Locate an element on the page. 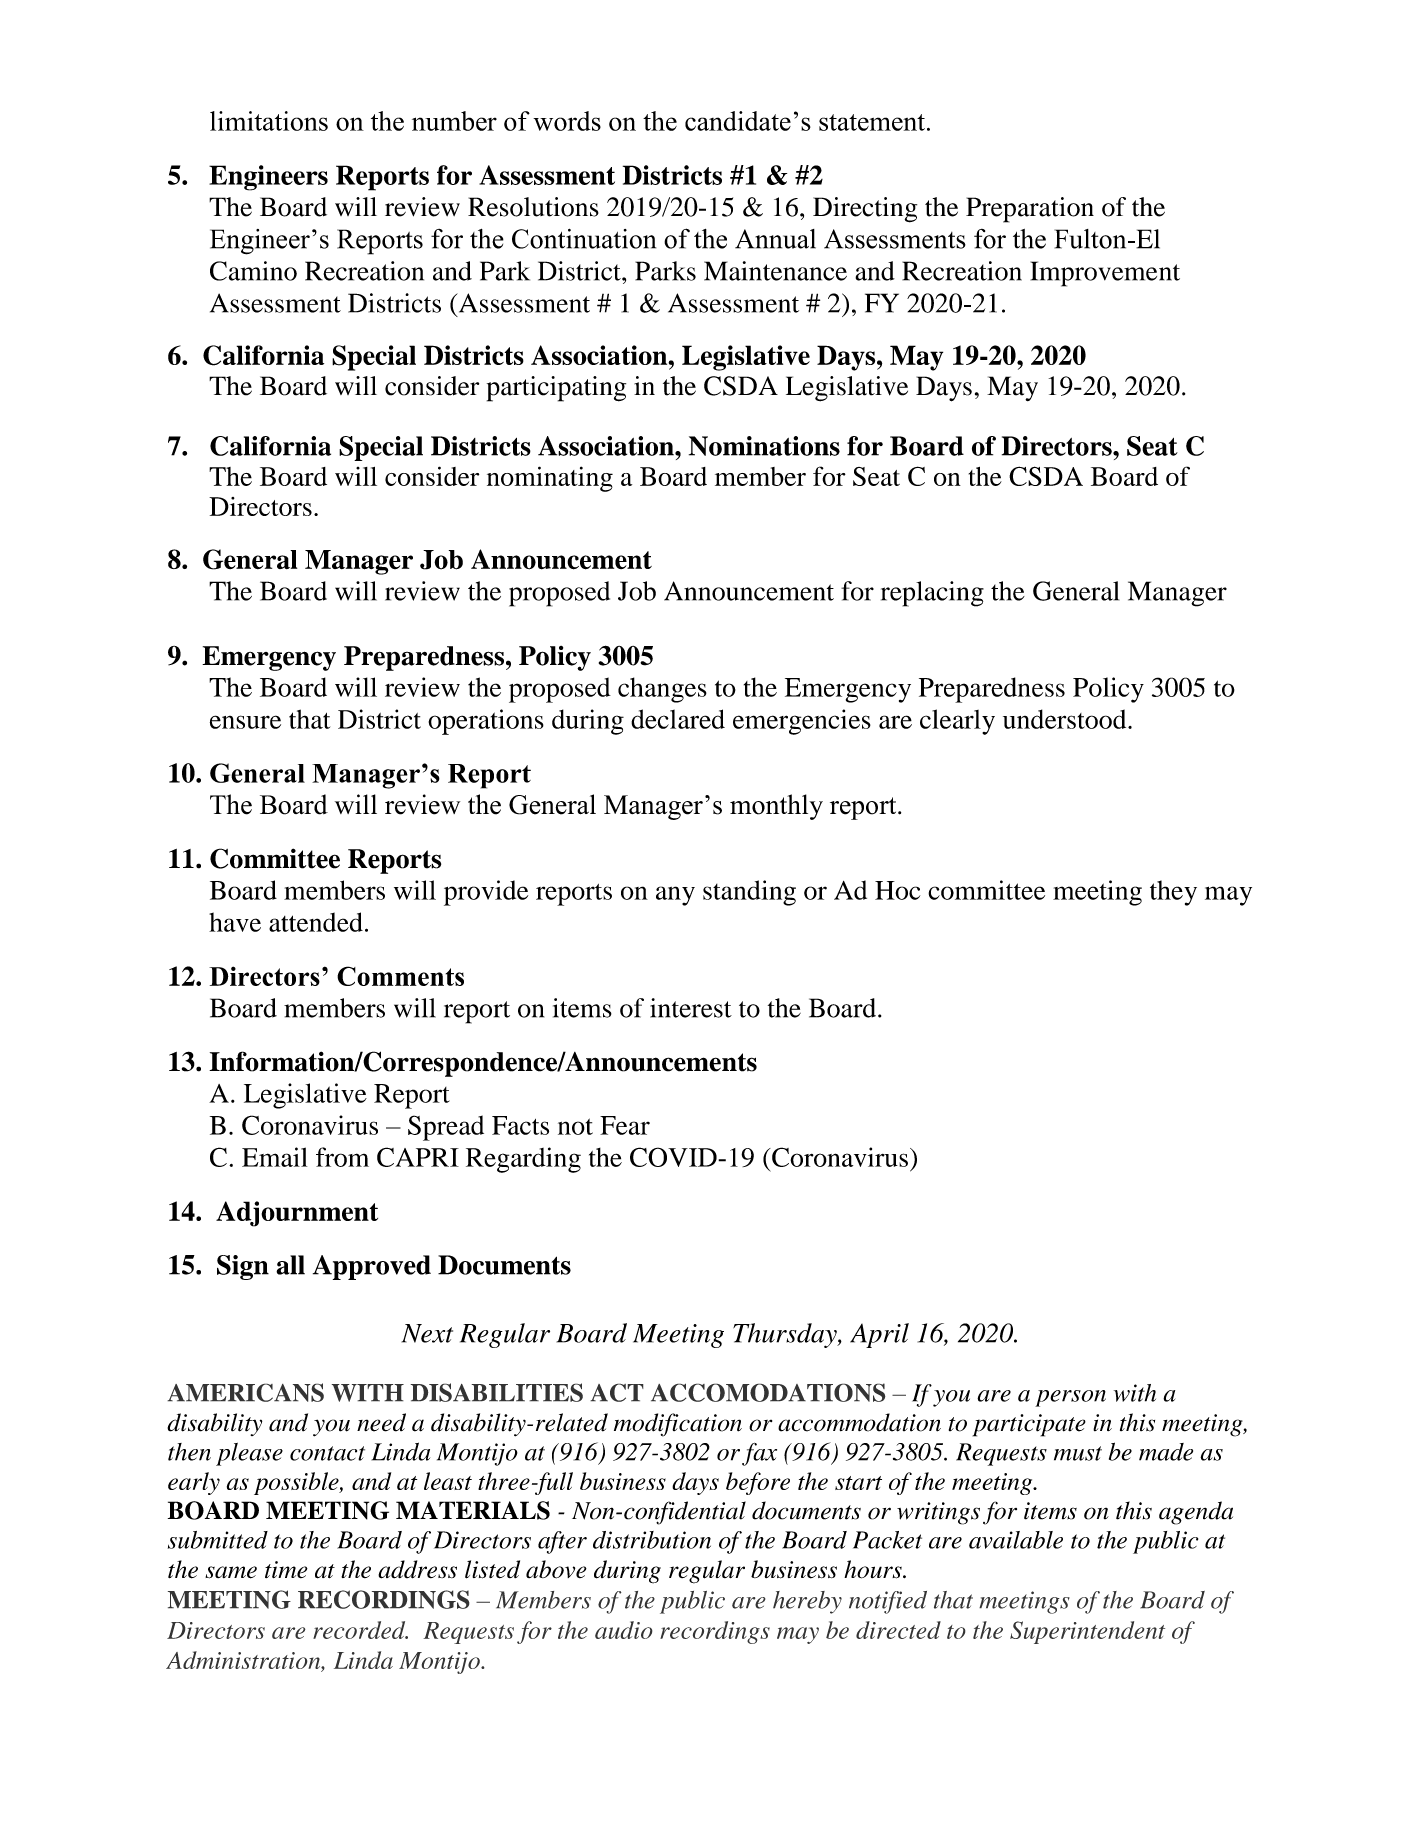 The height and width of the page is (1840, 1422). time is located at coordinates (286, 1569).
